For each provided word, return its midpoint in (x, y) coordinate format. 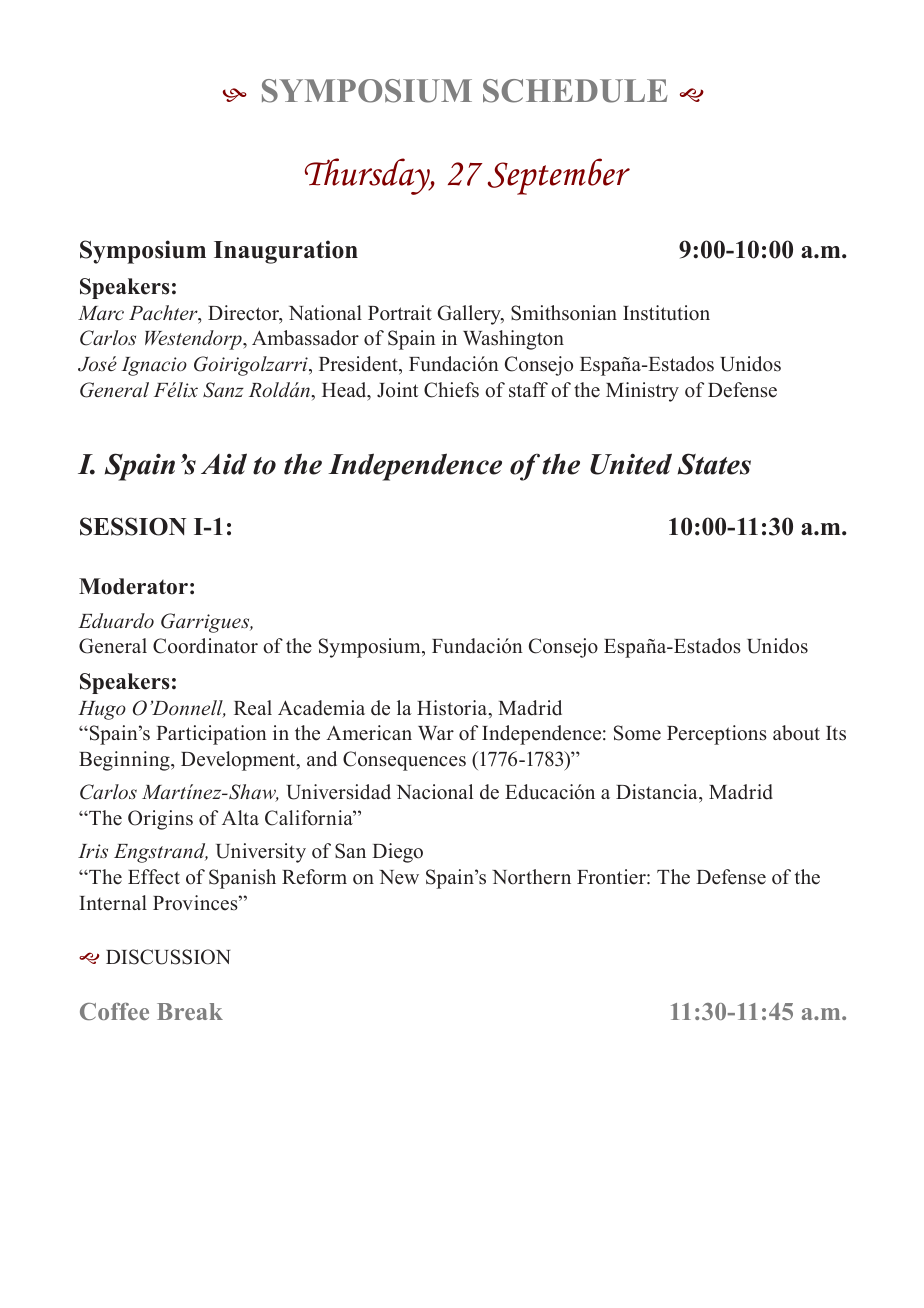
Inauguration (286, 252)
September (558, 176)
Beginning (125, 761)
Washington (513, 340)
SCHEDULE (575, 91)
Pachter (164, 314)
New (399, 877)
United (631, 464)
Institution (666, 313)
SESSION (133, 526)
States (714, 464)
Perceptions (717, 735)
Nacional (435, 792)
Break (190, 1011)
